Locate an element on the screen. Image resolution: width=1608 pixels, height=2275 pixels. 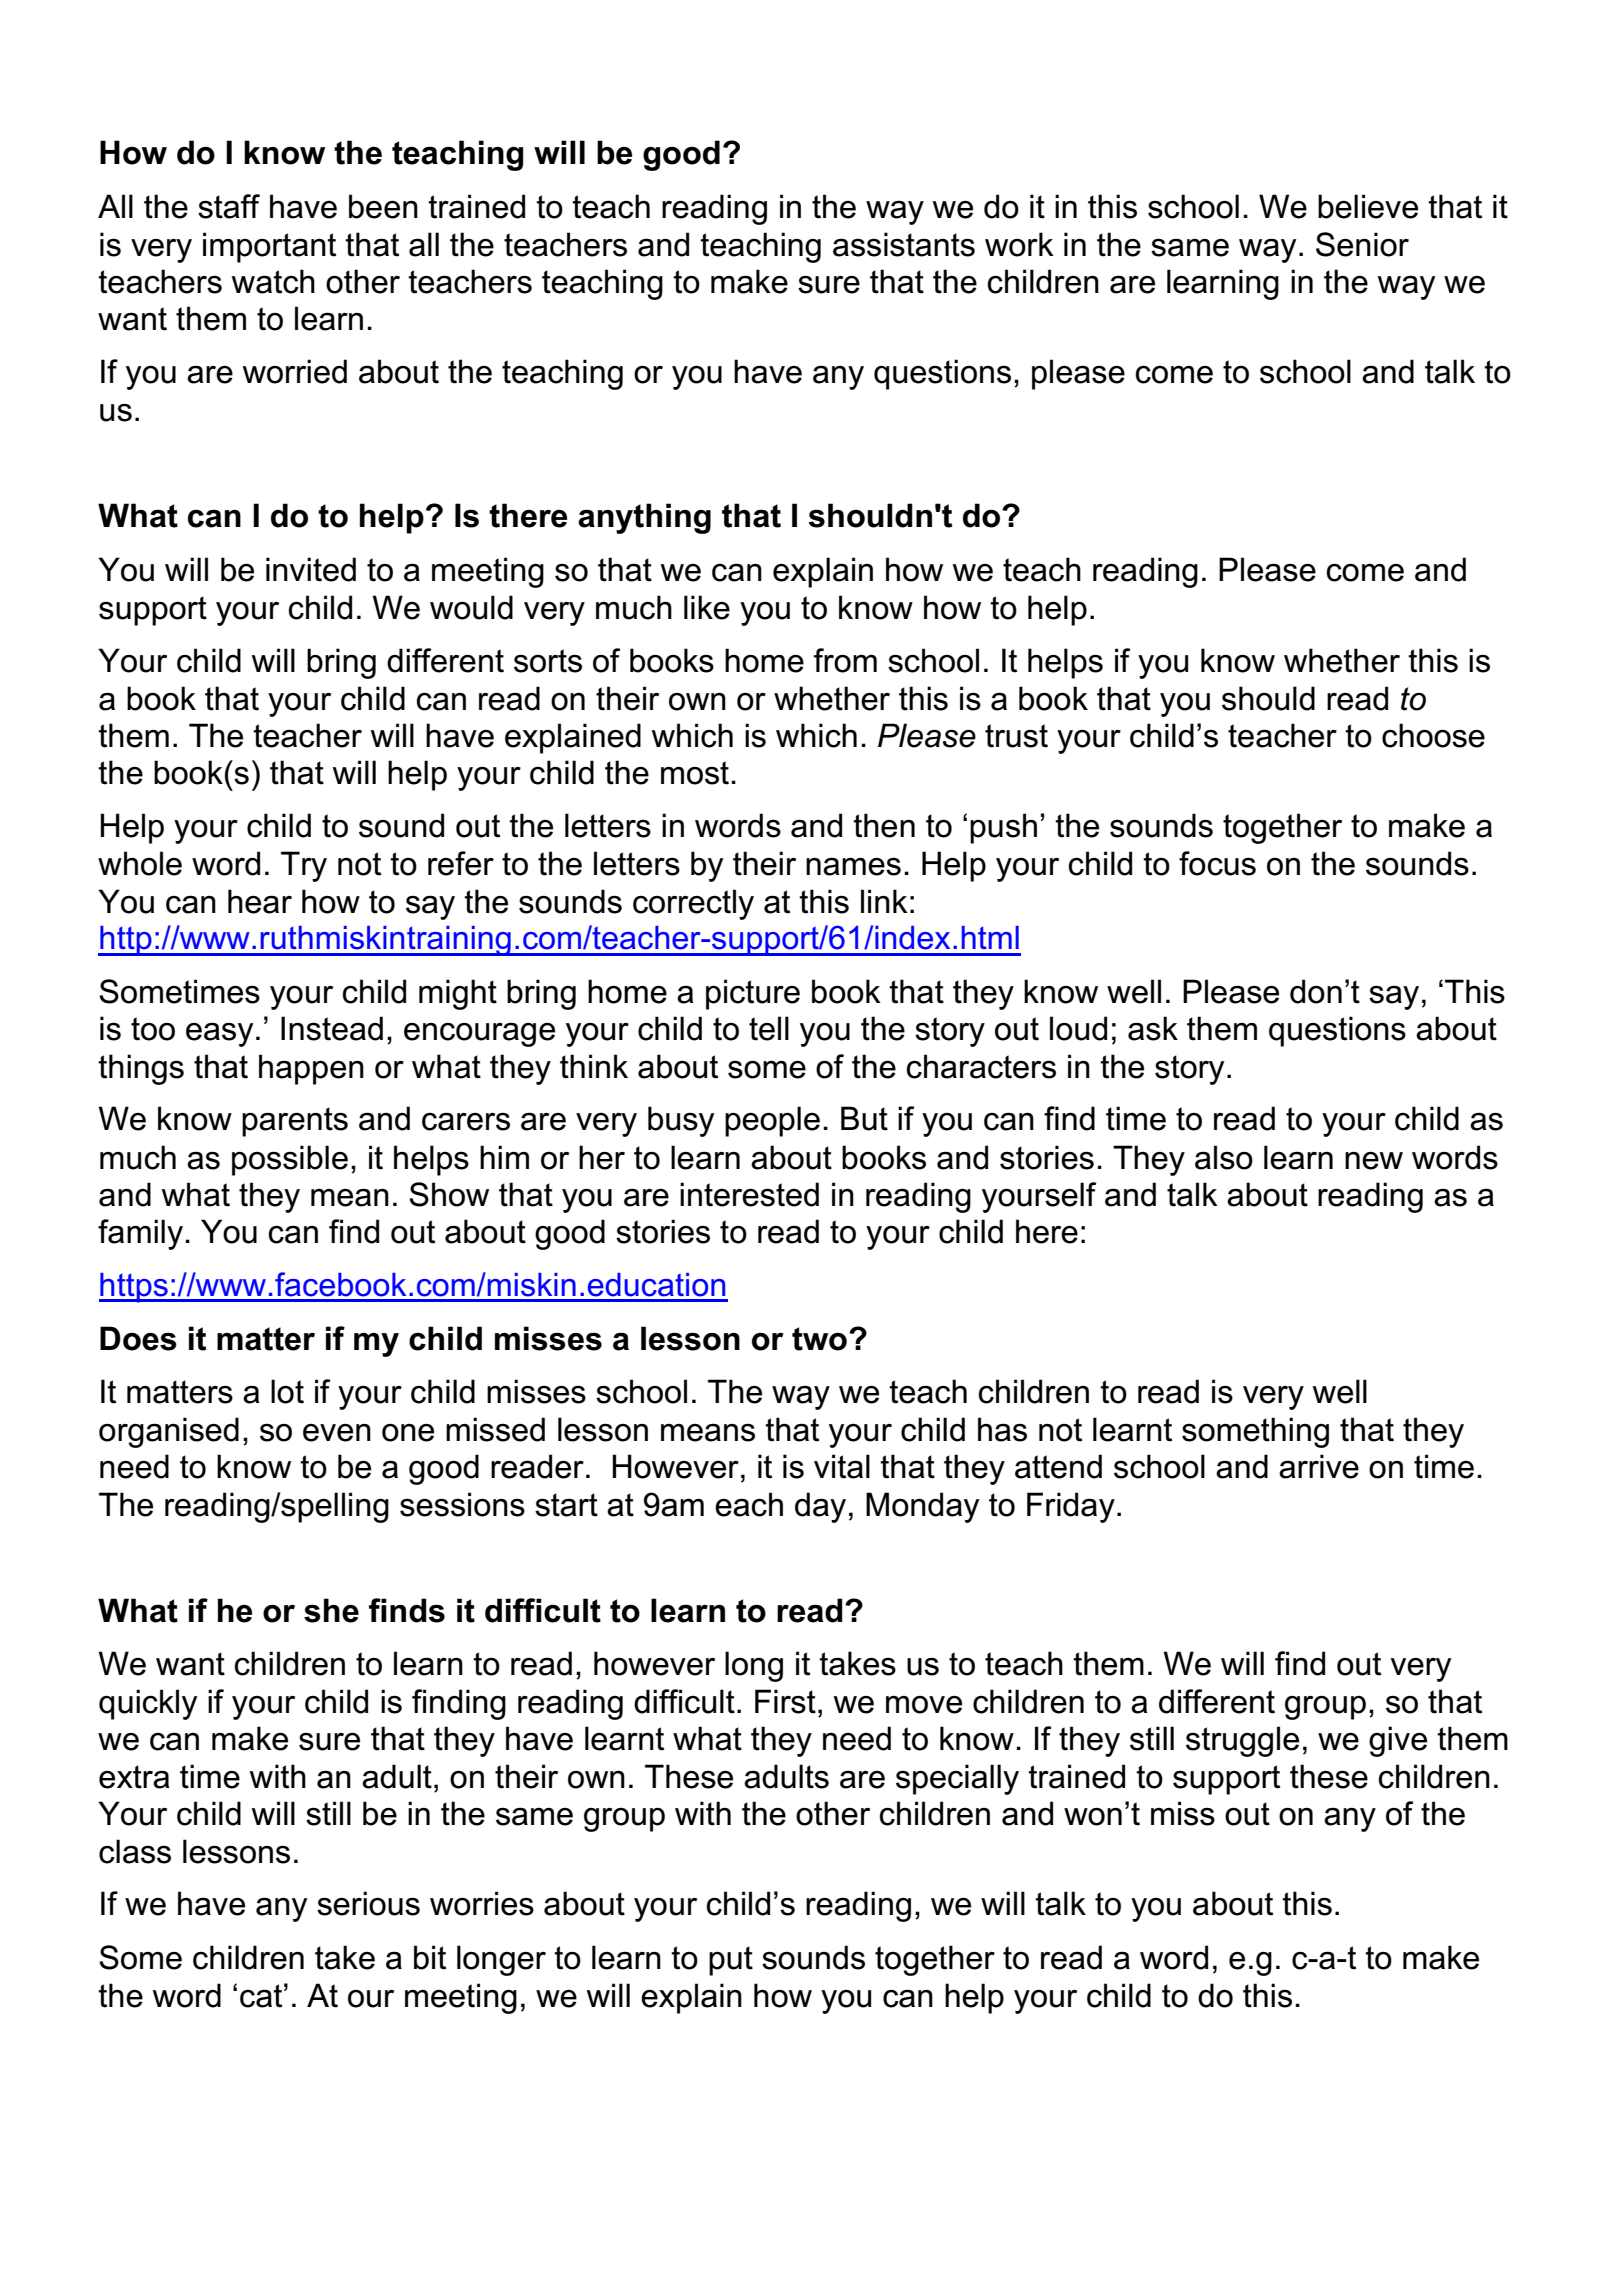
serious is located at coordinates (368, 1903).
